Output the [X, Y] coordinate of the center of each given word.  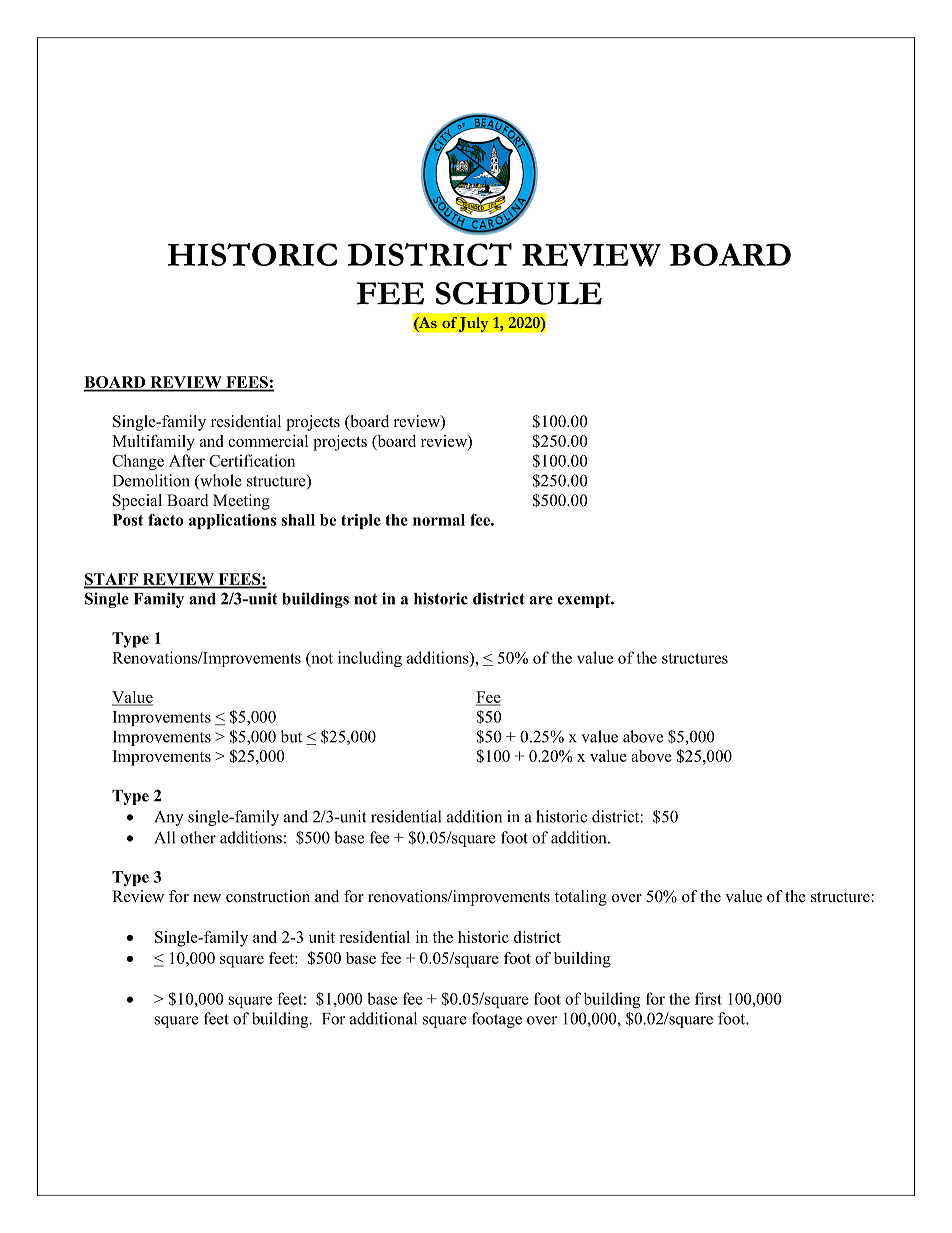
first [708, 998]
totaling [581, 898]
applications [232, 521]
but [291, 736]
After [187, 460]
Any [168, 818]
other [198, 837]
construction [268, 896]
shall [298, 520]
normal [439, 520]
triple [361, 521]
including [370, 659]
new [207, 898]
